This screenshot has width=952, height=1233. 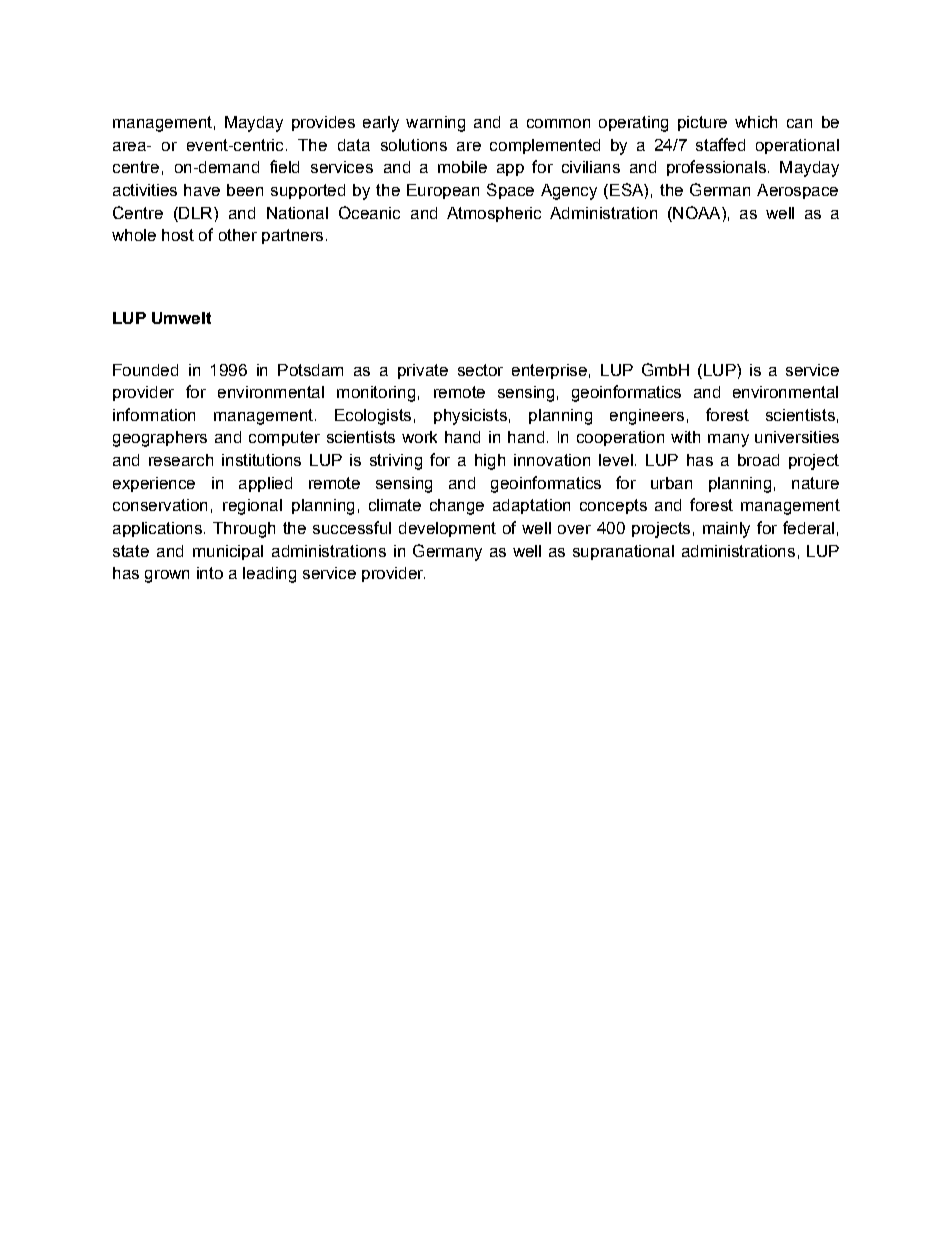 What do you see at coordinates (720, 144) in the screenshot?
I see `staffed` at bounding box center [720, 144].
